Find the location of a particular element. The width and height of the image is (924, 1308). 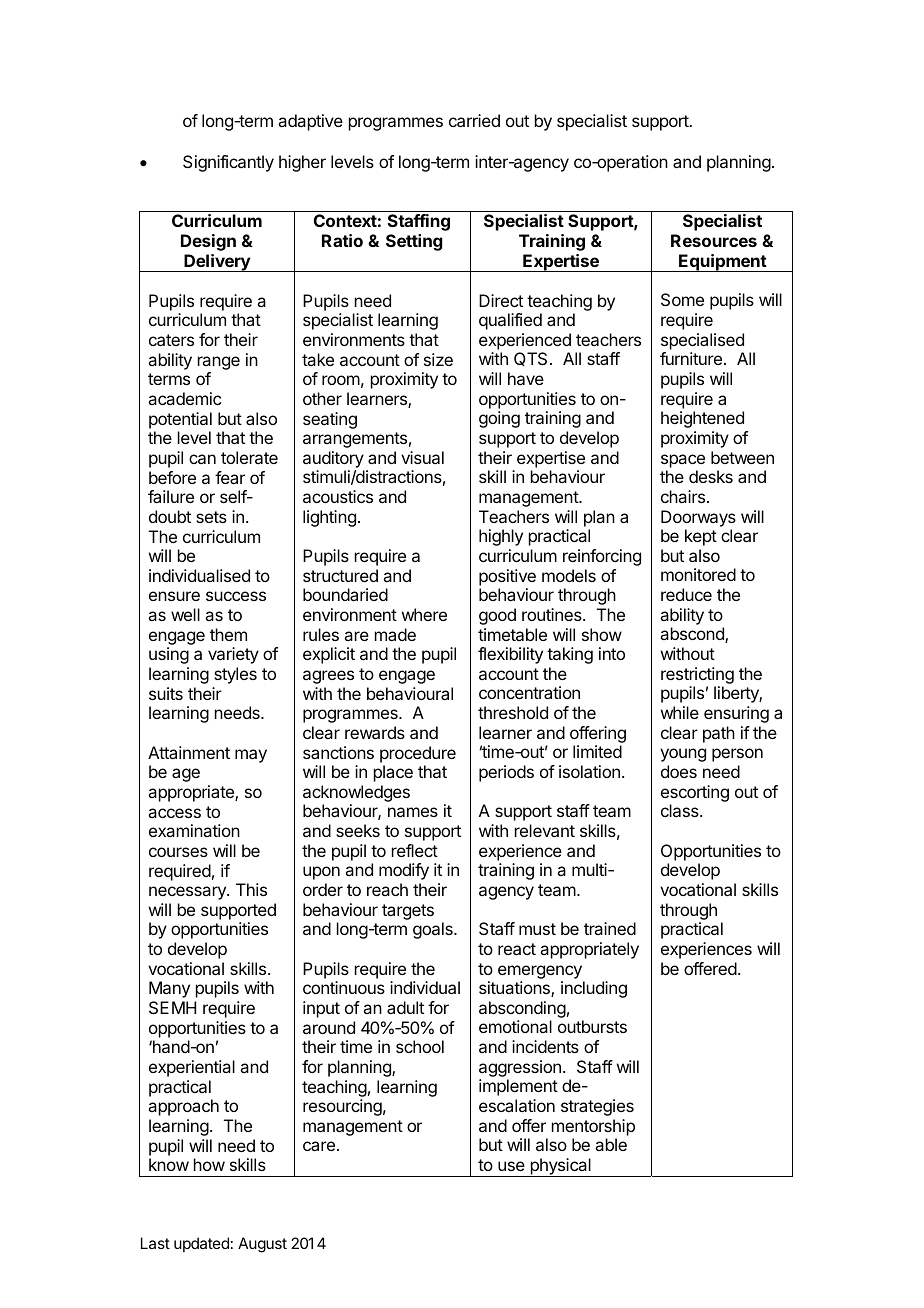

including is located at coordinates (594, 989).
